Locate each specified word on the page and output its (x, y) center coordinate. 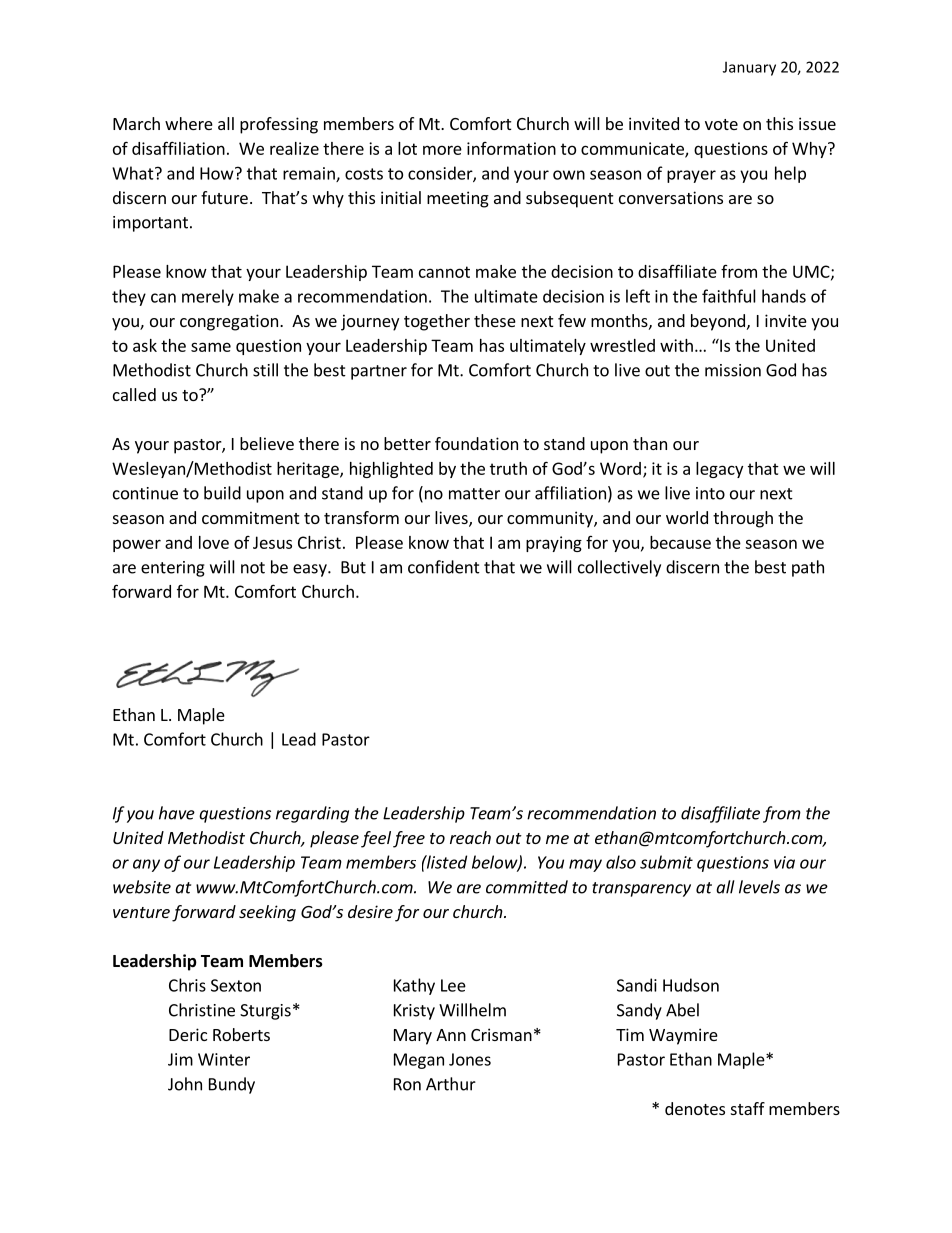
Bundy (232, 1085)
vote (721, 124)
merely (208, 297)
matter (474, 494)
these (495, 320)
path (808, 568)
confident (444, 567)
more (442, 150)
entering (173, 569)
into (710, 493)
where (189, 123)
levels (759, 887)
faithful (729, 296)
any (146, 865)
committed (527, 887)
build (222, 493)
